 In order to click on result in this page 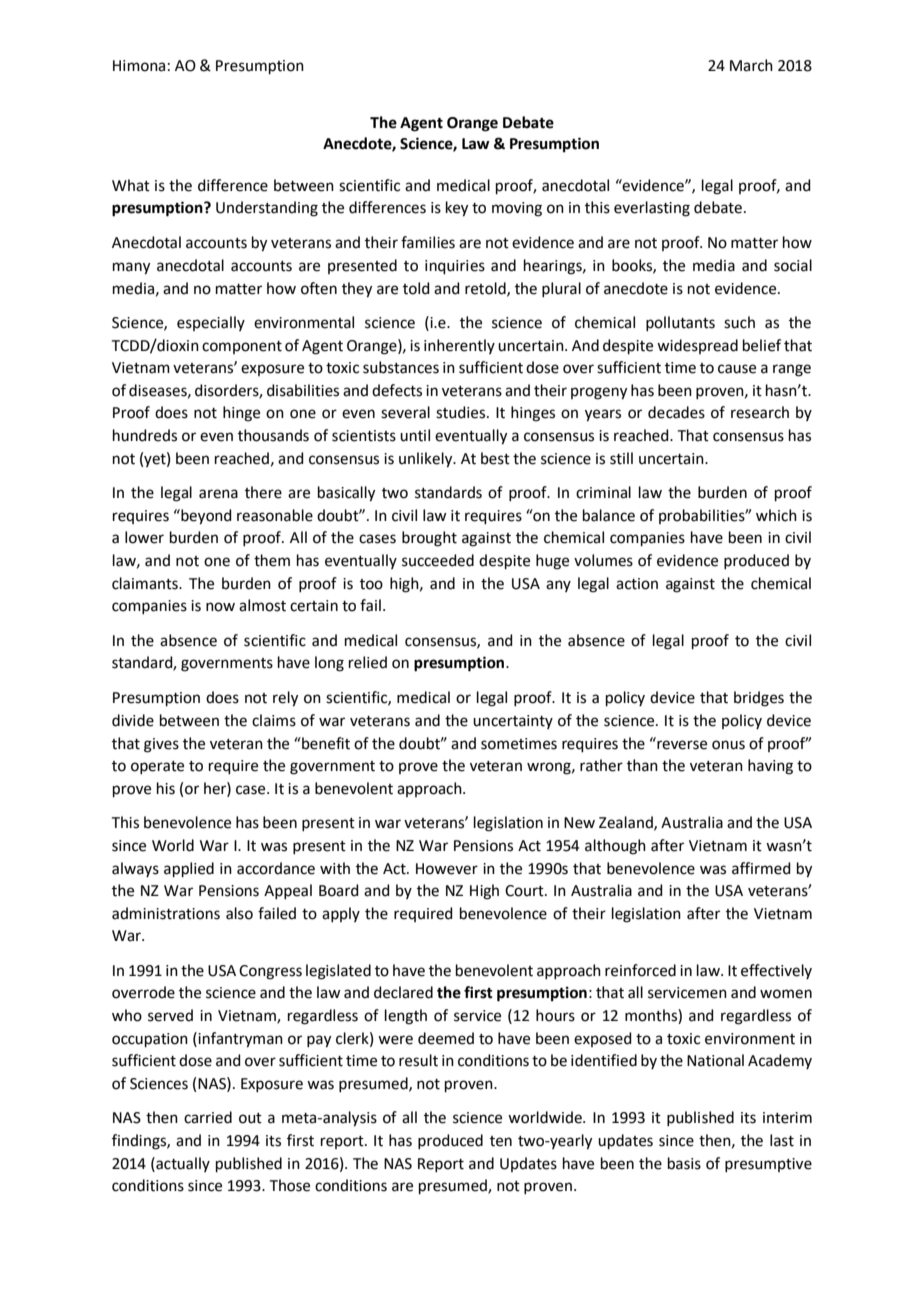, I will do `click(418, 1060)`.
